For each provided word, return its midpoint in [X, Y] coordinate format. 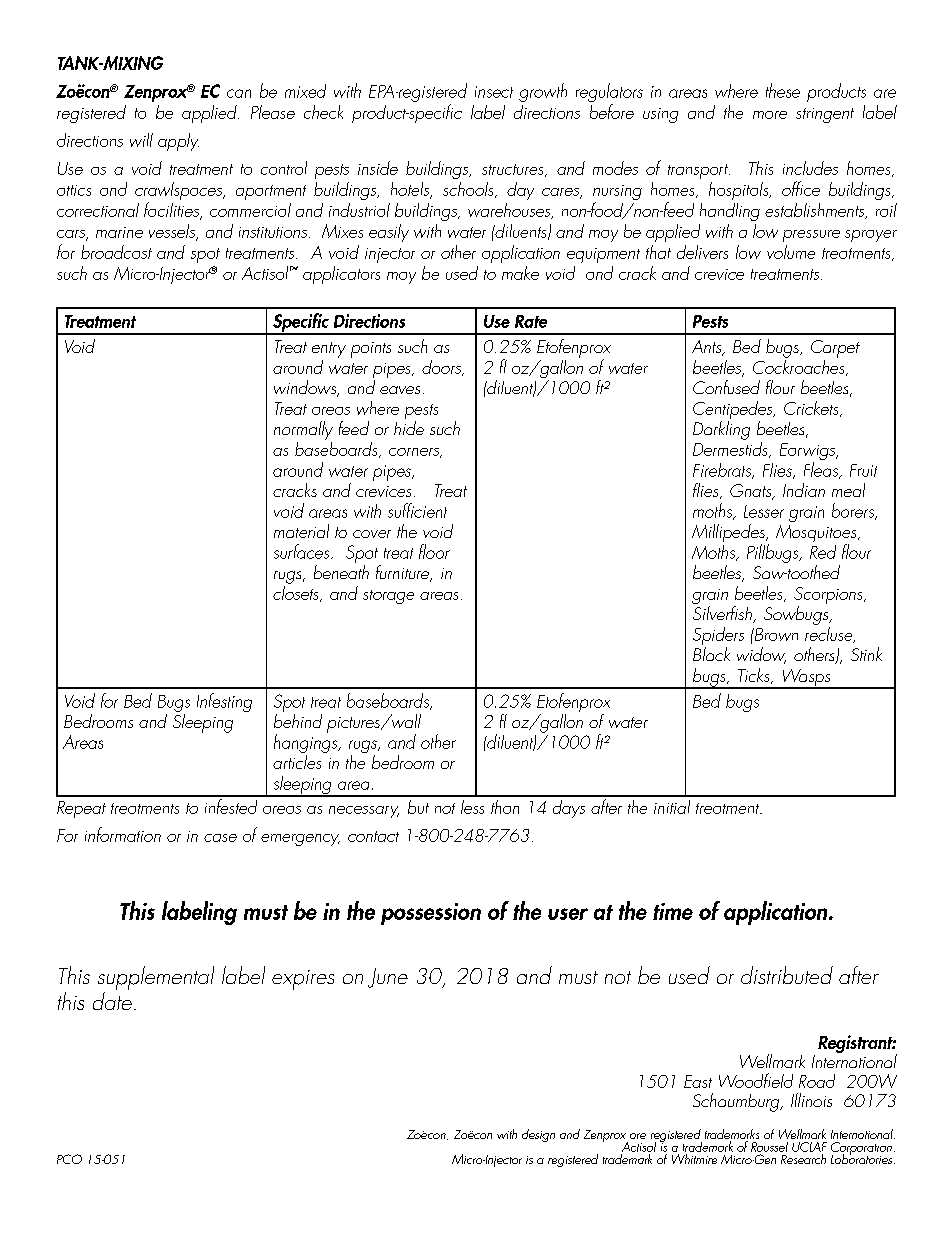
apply [178, 142]
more [770, 115]
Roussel [769, 1147]
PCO [69, 1159]
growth [543, 92]
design [538, 1135]
